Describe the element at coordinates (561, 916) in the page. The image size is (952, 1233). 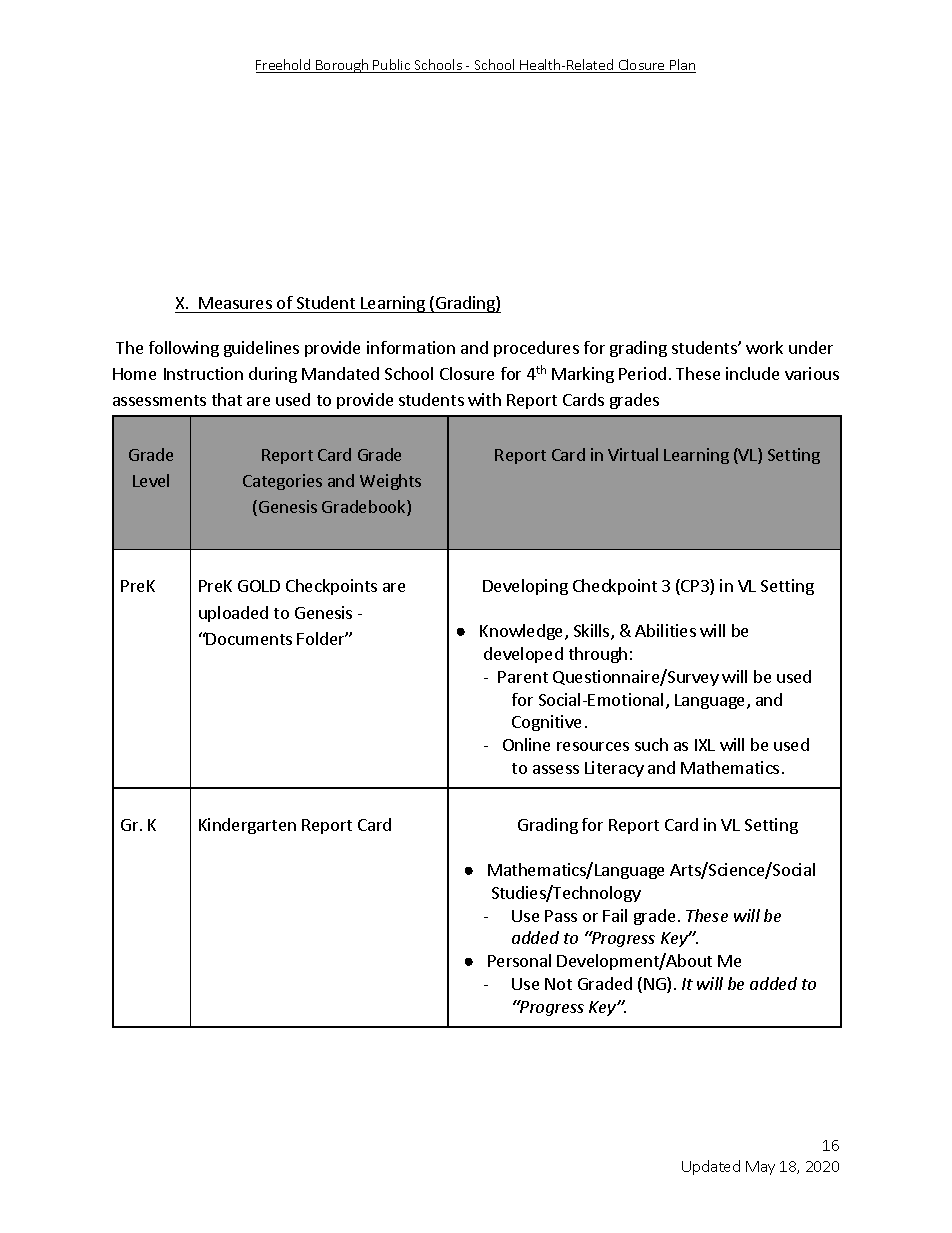
I see `Pass` at that location.
